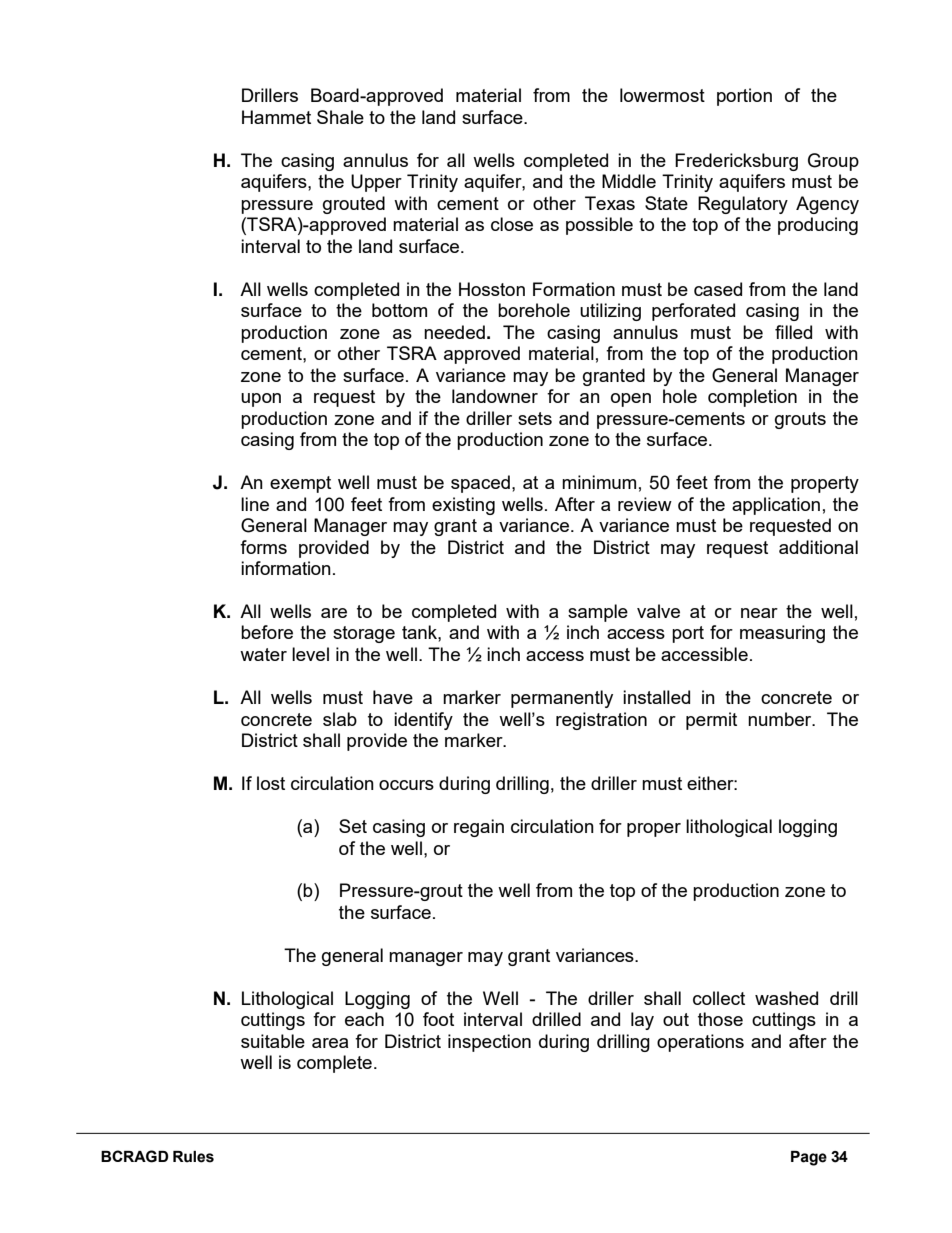 This screenshot has width=952, height=1233. Describe the element at coordinates (781, 719) in the screenshot. I see `number` at that location.
